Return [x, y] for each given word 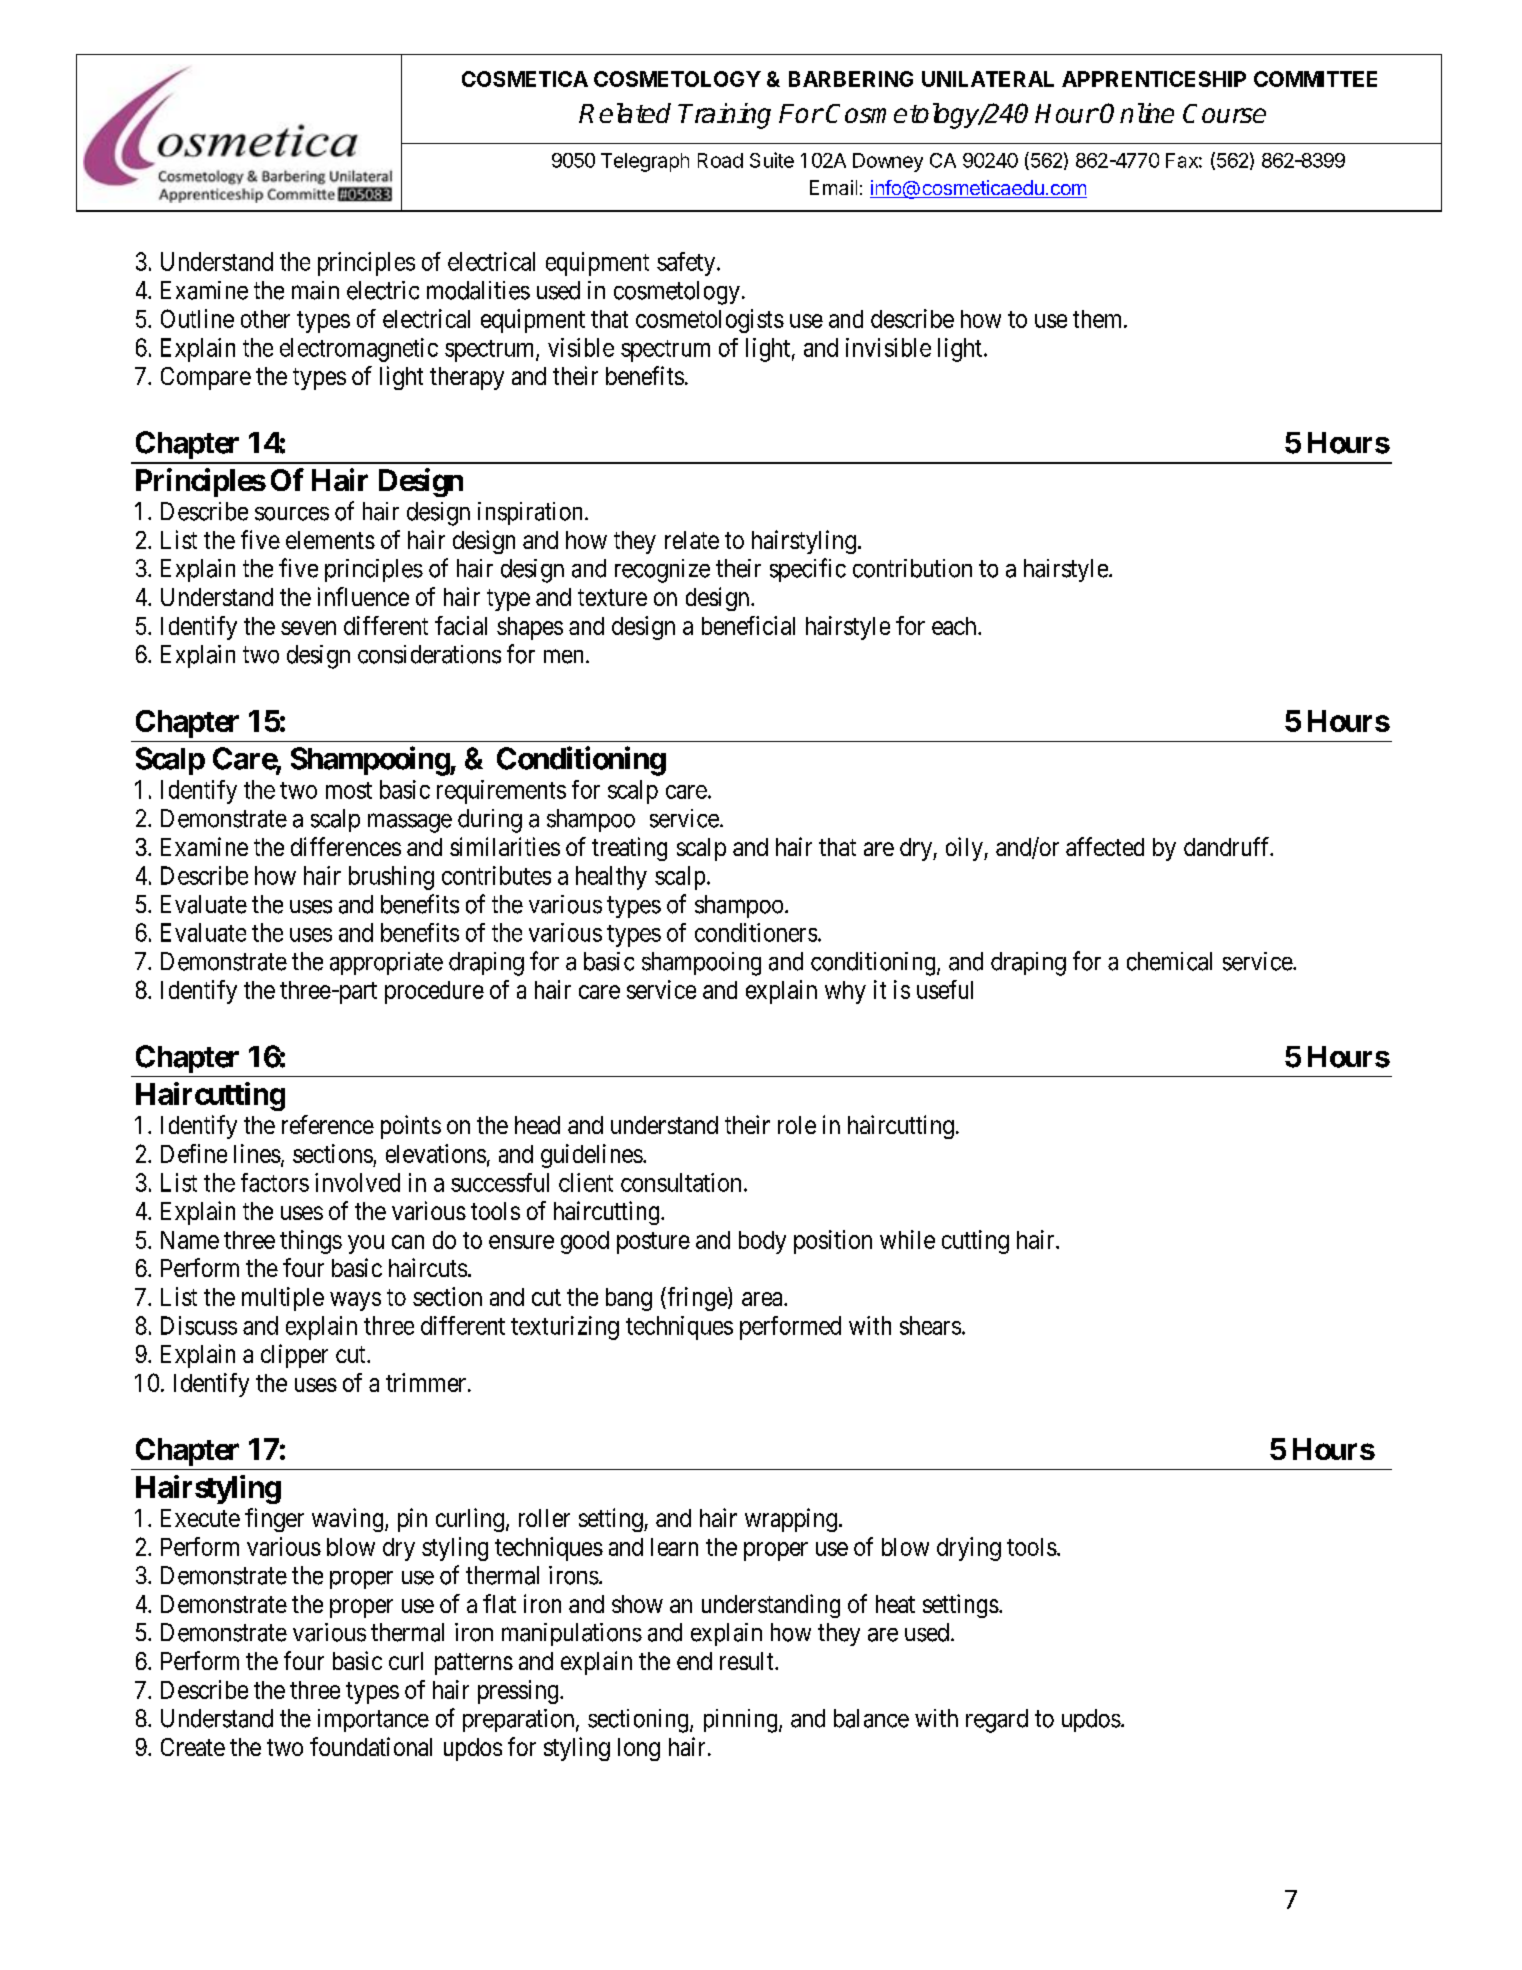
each [955, 626]
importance [373, 1720]
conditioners [756, 932]
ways [355, 1301]
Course [1224, 113]
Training [724, 116]
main [315, 290]
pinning [742, 1721]
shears [930, 1325]
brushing [391, 878]
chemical [1169, 961]
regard [997, 1721]
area [763, 1299]
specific [808, 570]
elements [330, 540]
